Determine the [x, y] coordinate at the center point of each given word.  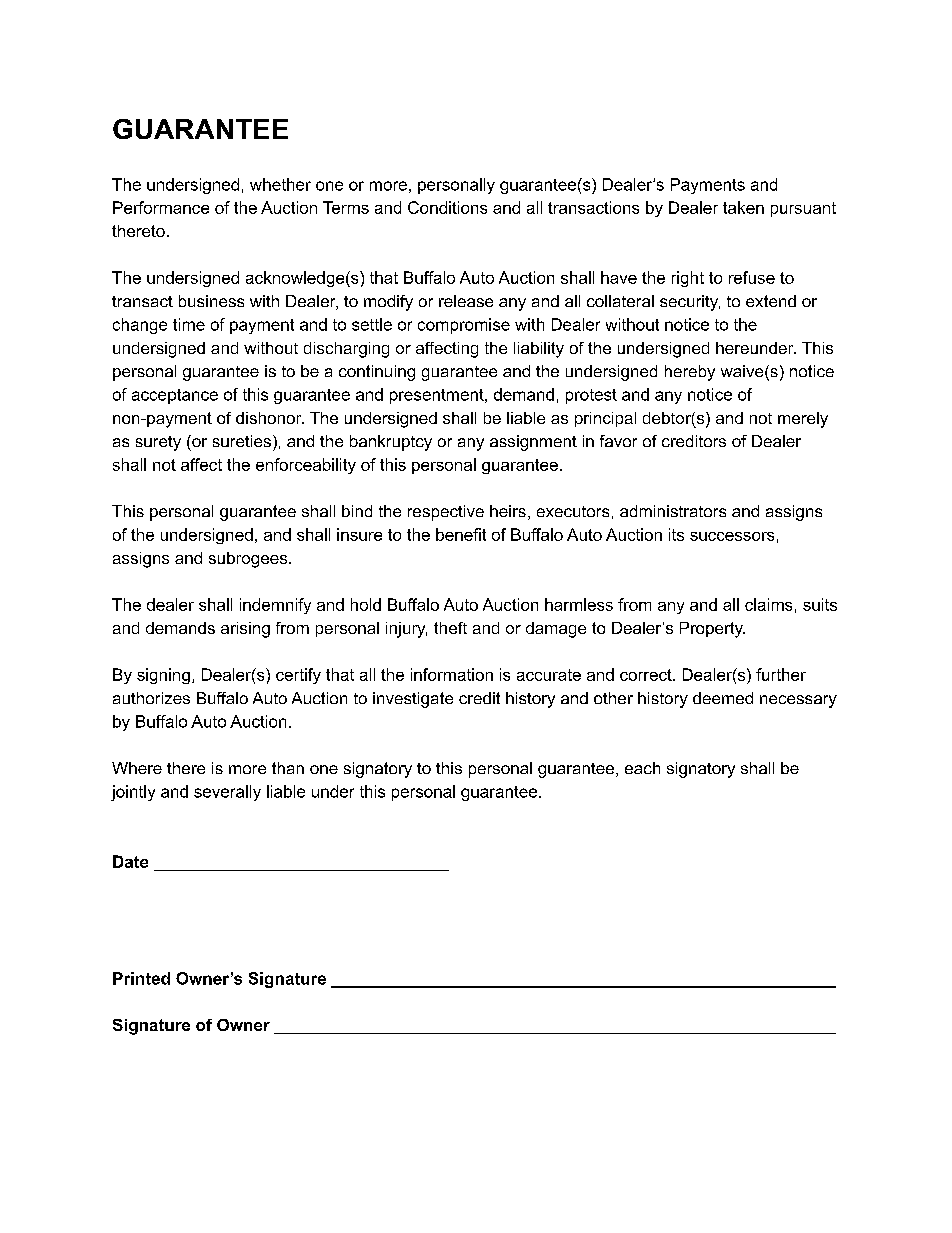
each [642, 768]
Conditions [447, 207]
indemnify [275, 606]
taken [743, 207]
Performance [161, 207]
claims [768, 604]
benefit [461, 534]
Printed [141, 978]
